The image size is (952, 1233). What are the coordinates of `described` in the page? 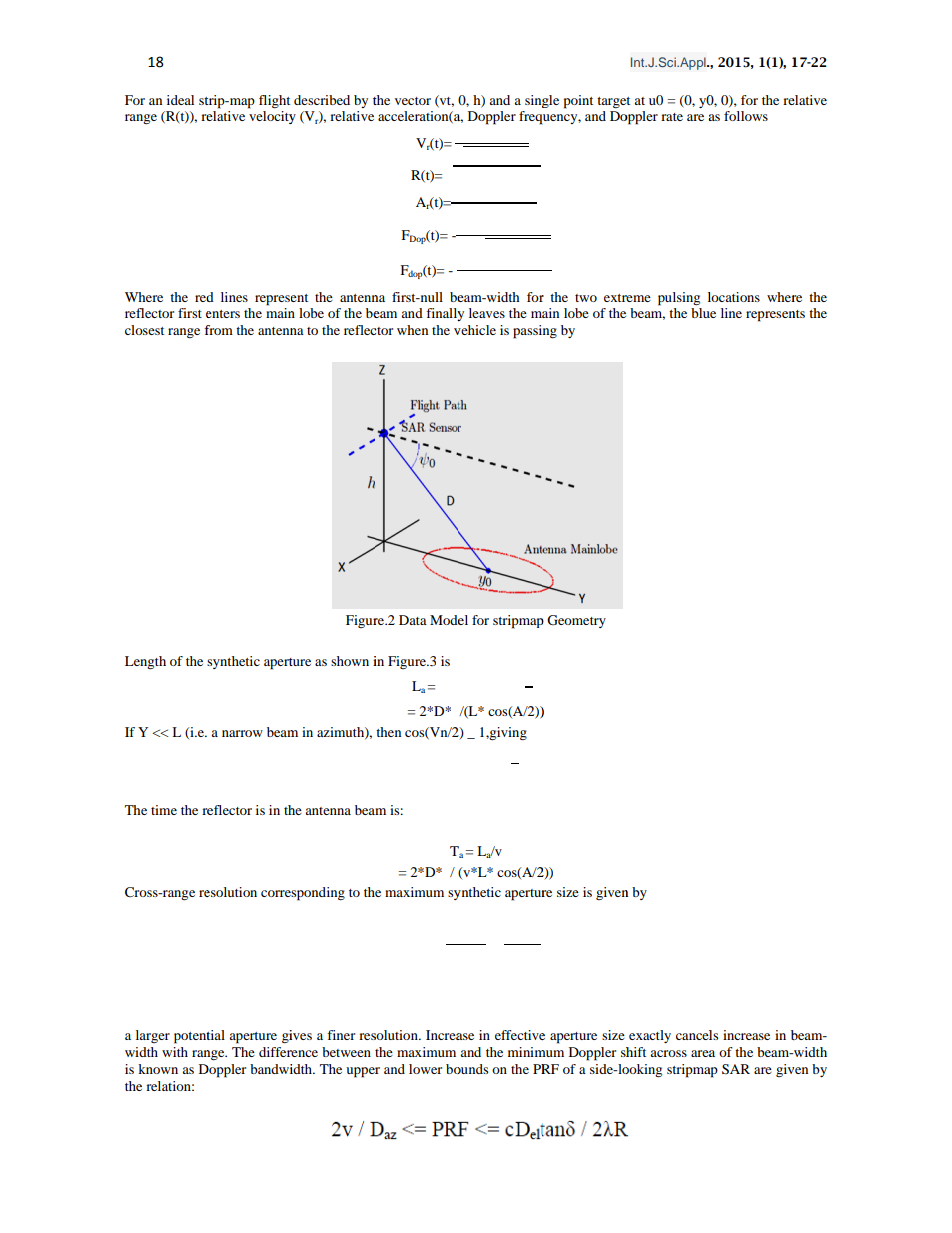 It's located at (322, 100).
